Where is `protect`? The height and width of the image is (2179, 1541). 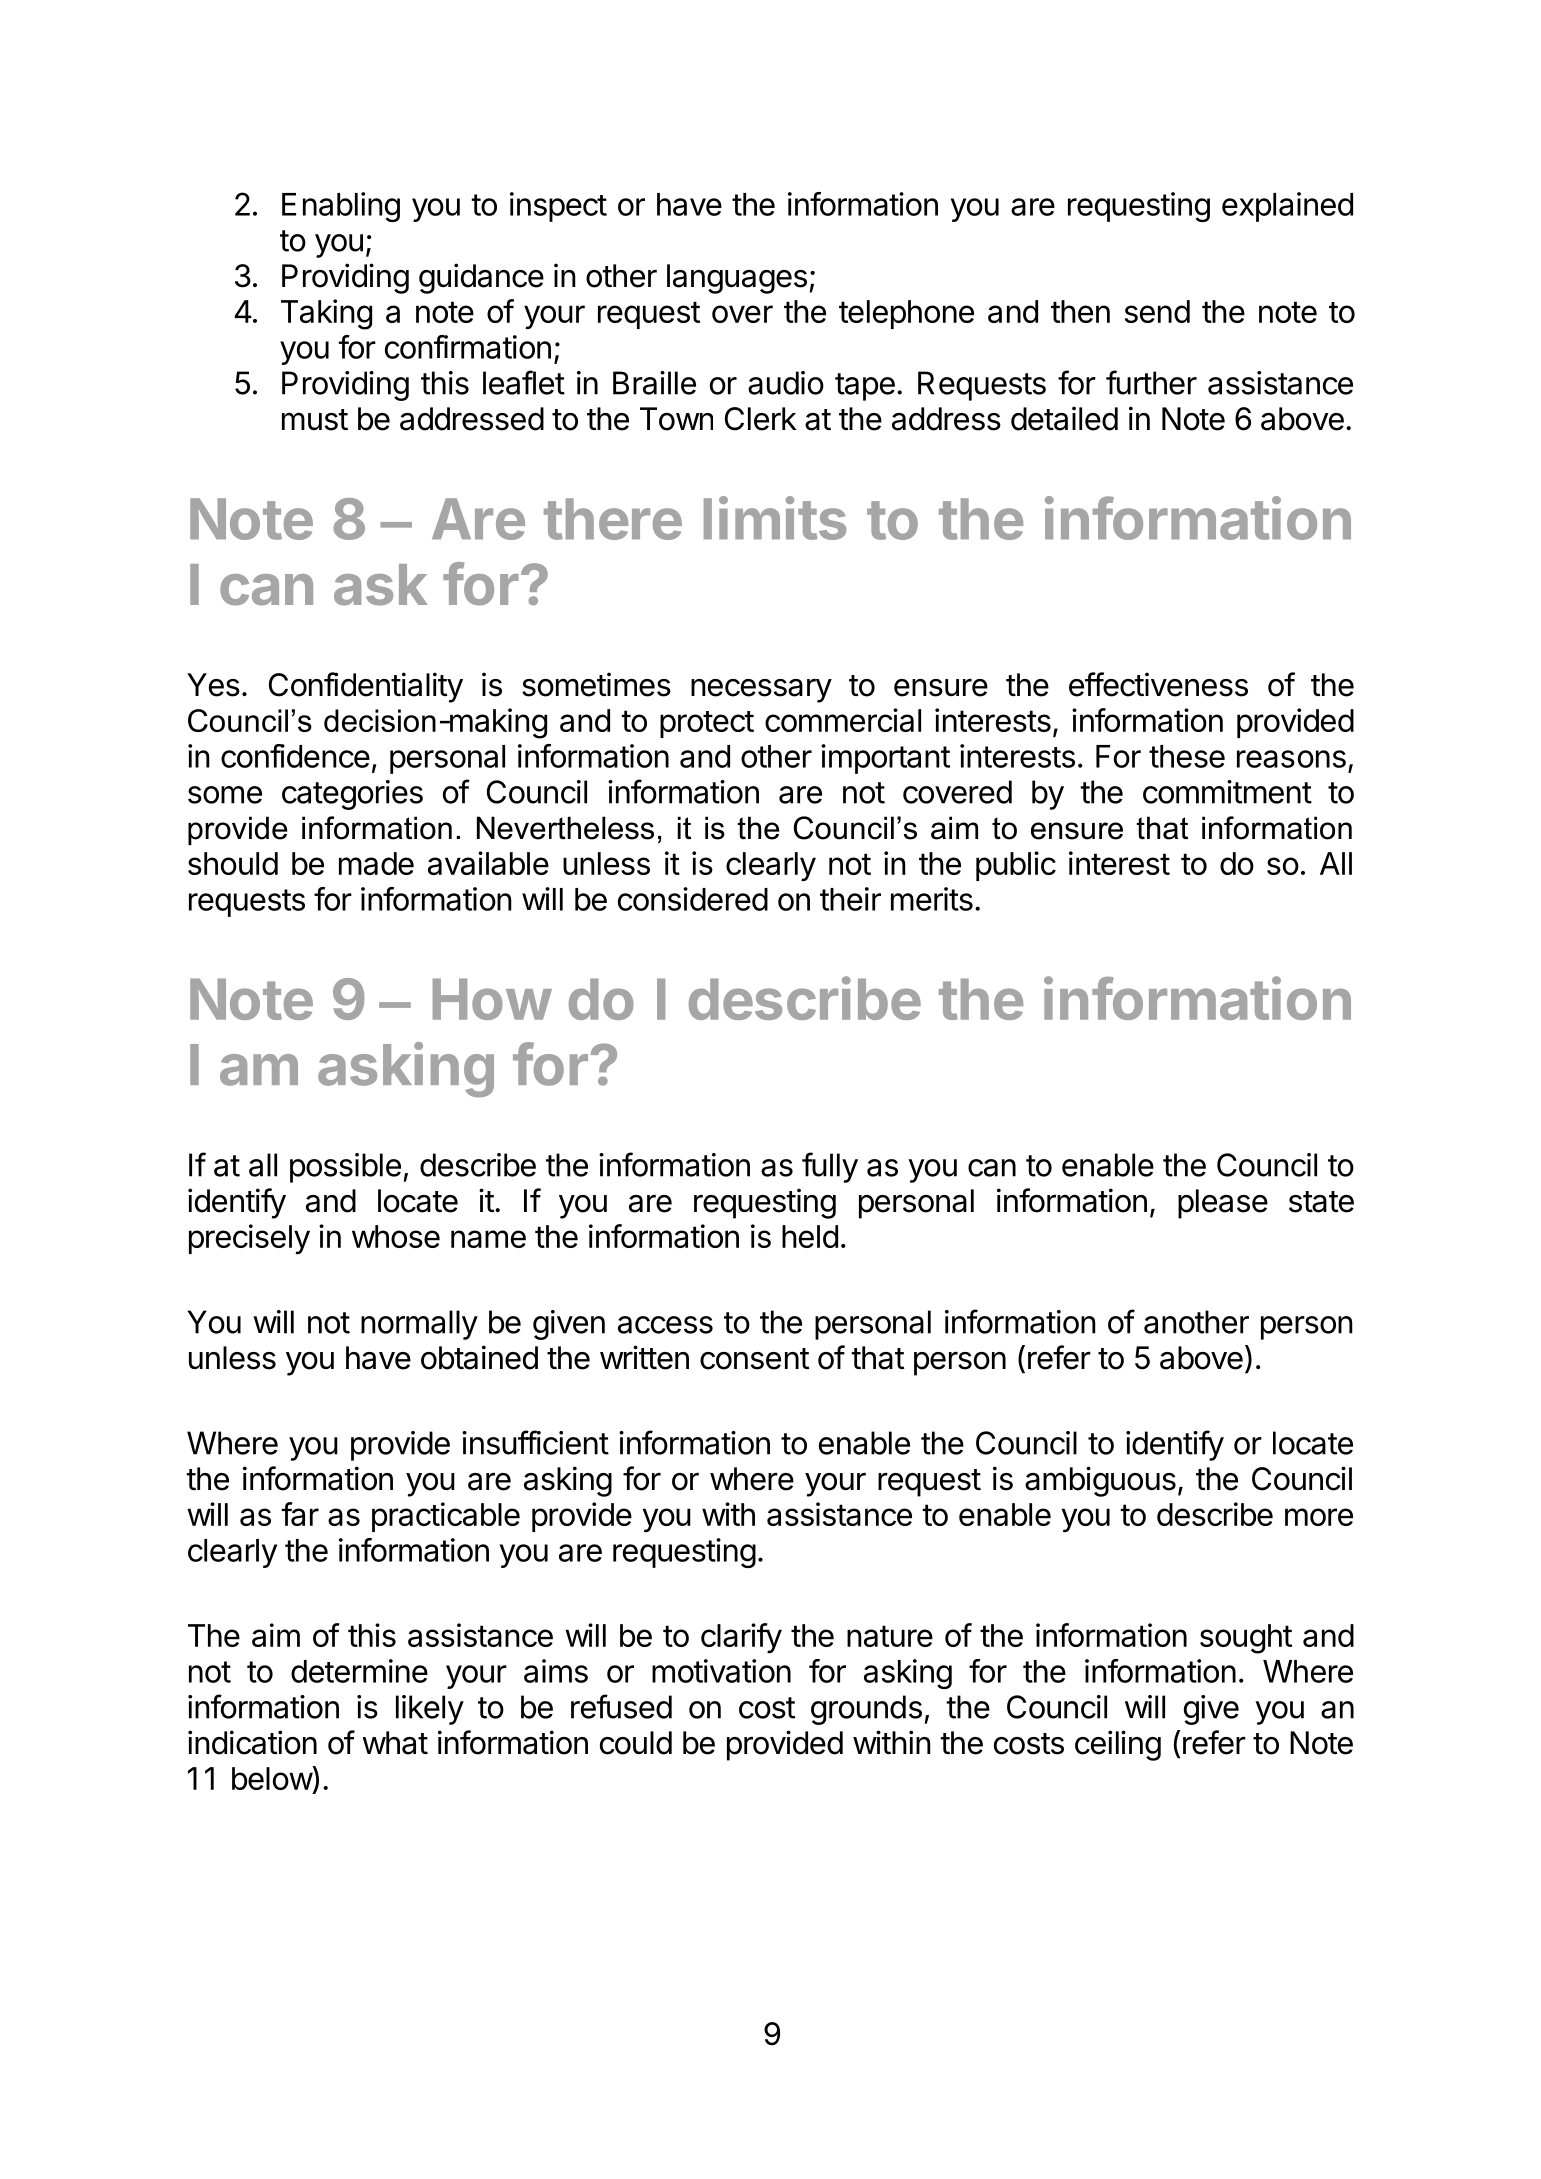
protect is located at coordinates (707, 724).
